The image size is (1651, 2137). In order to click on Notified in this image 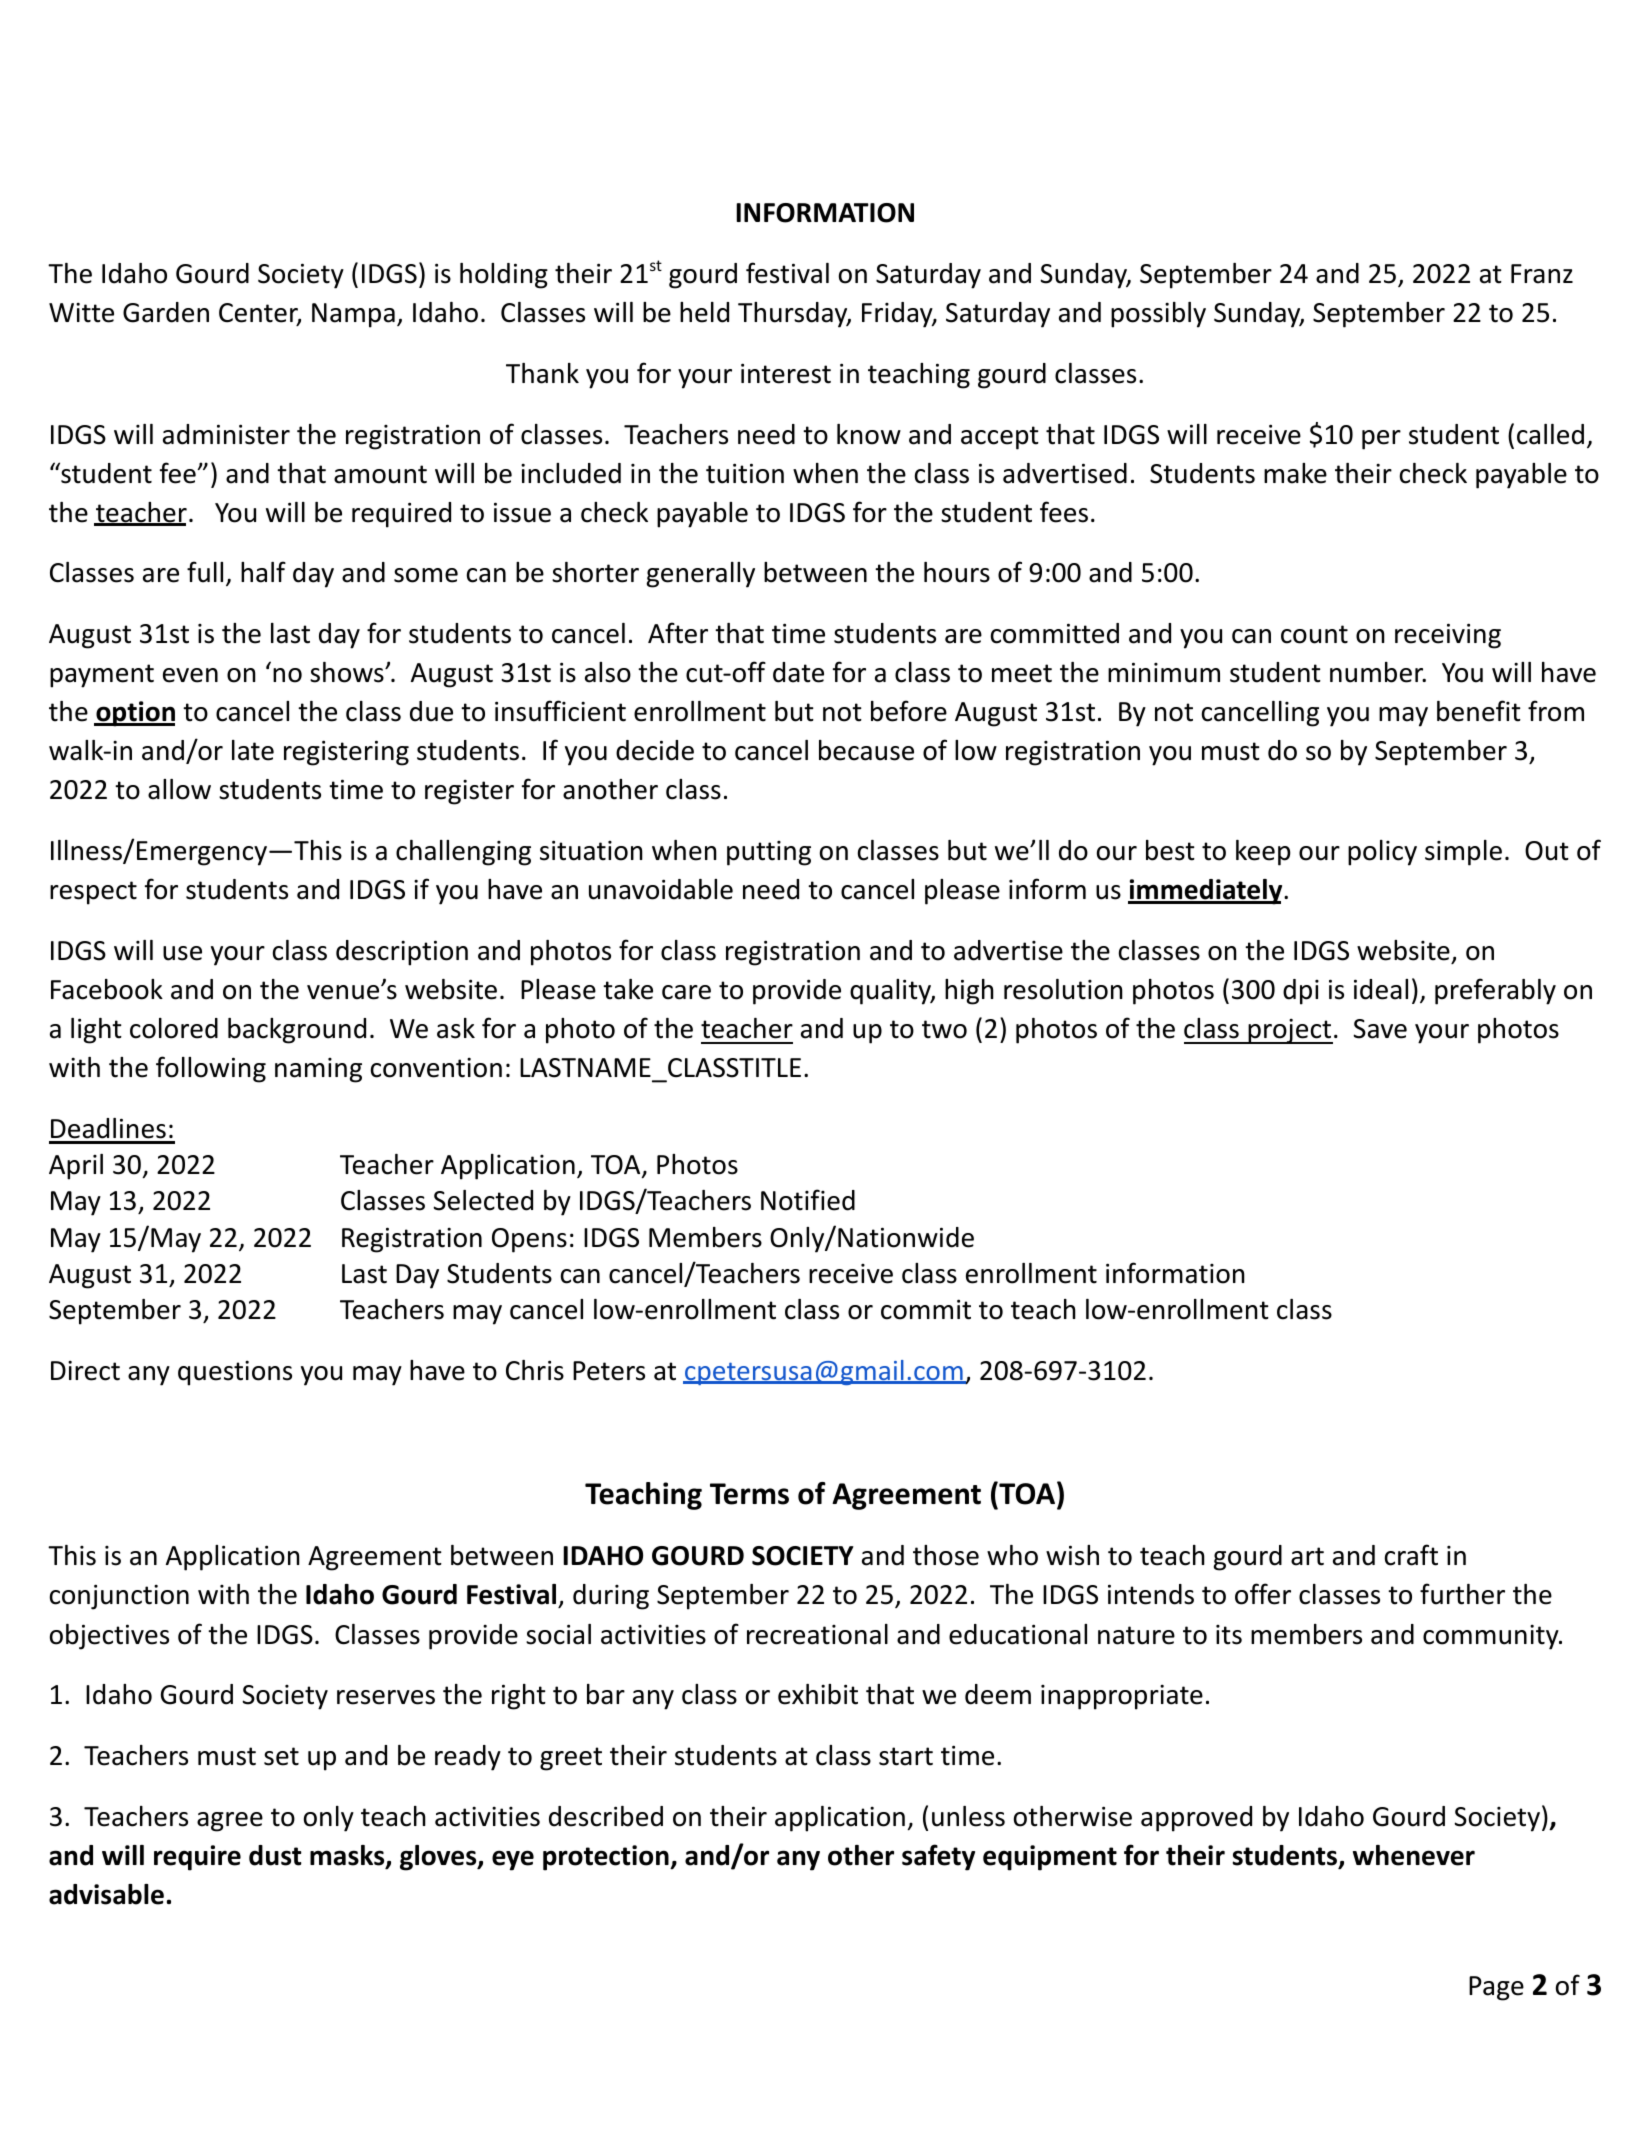, I will do `click(808, 1200)`.
